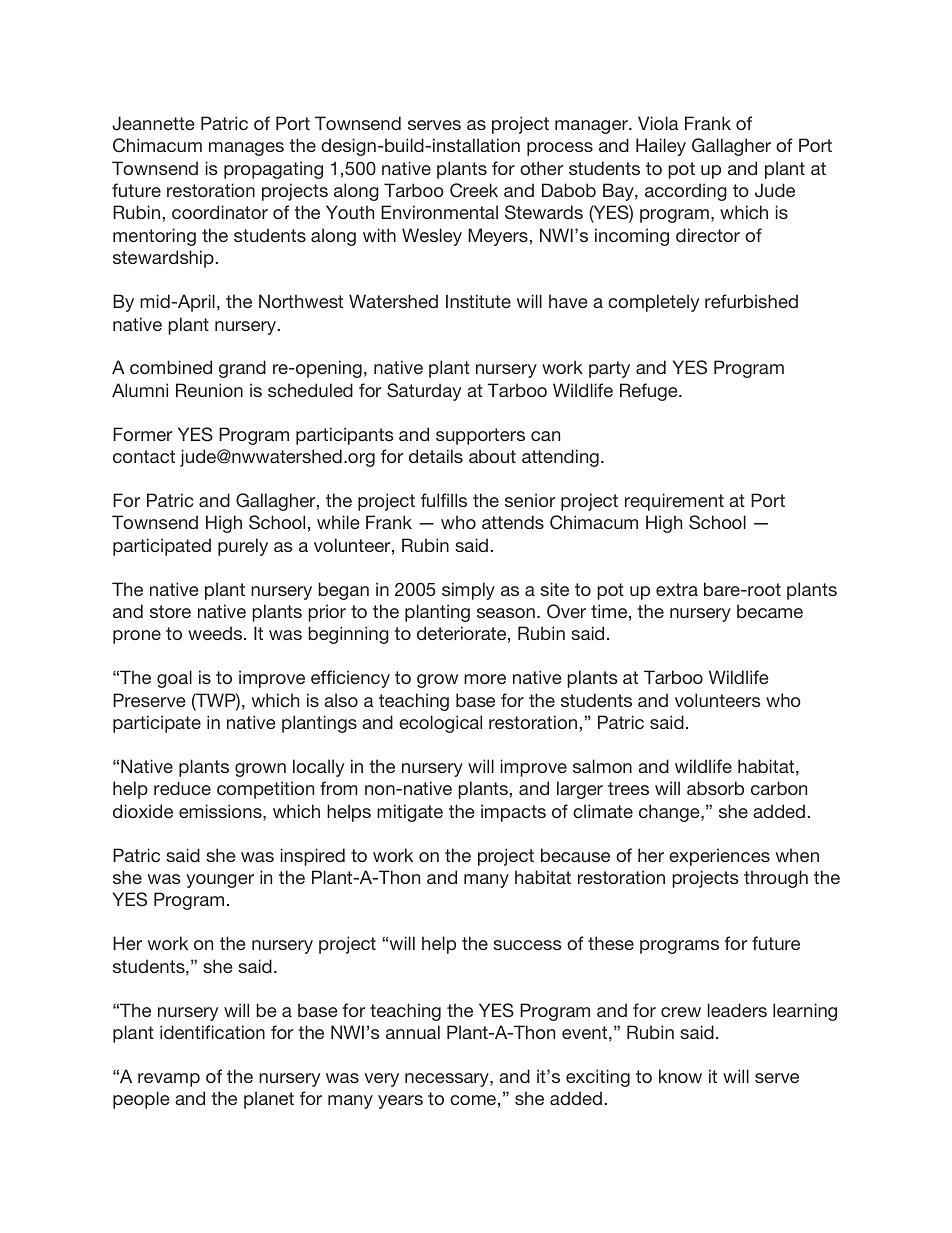 The width and height of the screenshot is (952, 1233). I want to click on Creek, so click(474, 190).
